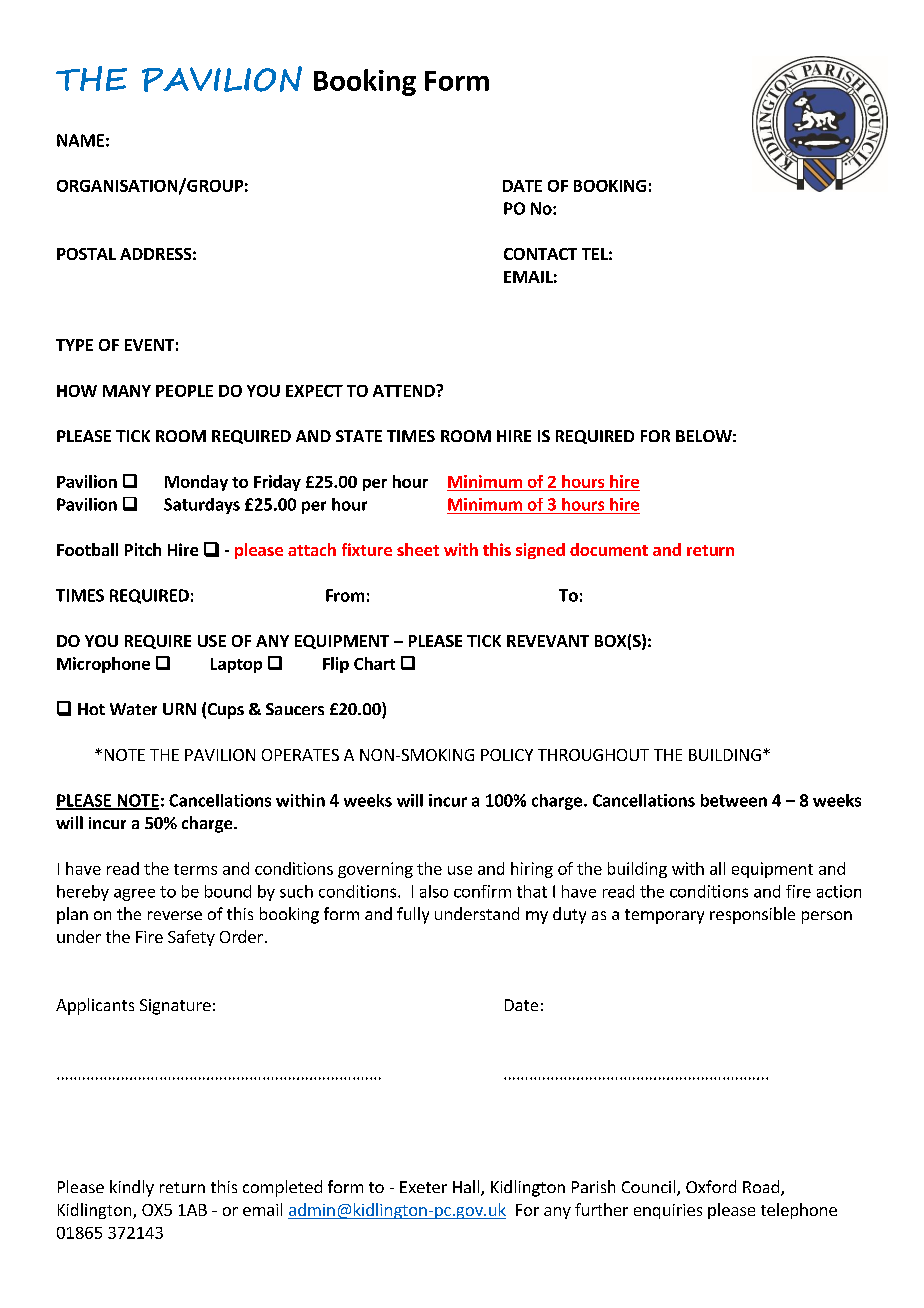 Image resolution: width=924 pixels, height=1308 pixels. What do you see at coordinates (195, 869) in the screenshot?
I see `terms` at bounding box center [195, 869].
